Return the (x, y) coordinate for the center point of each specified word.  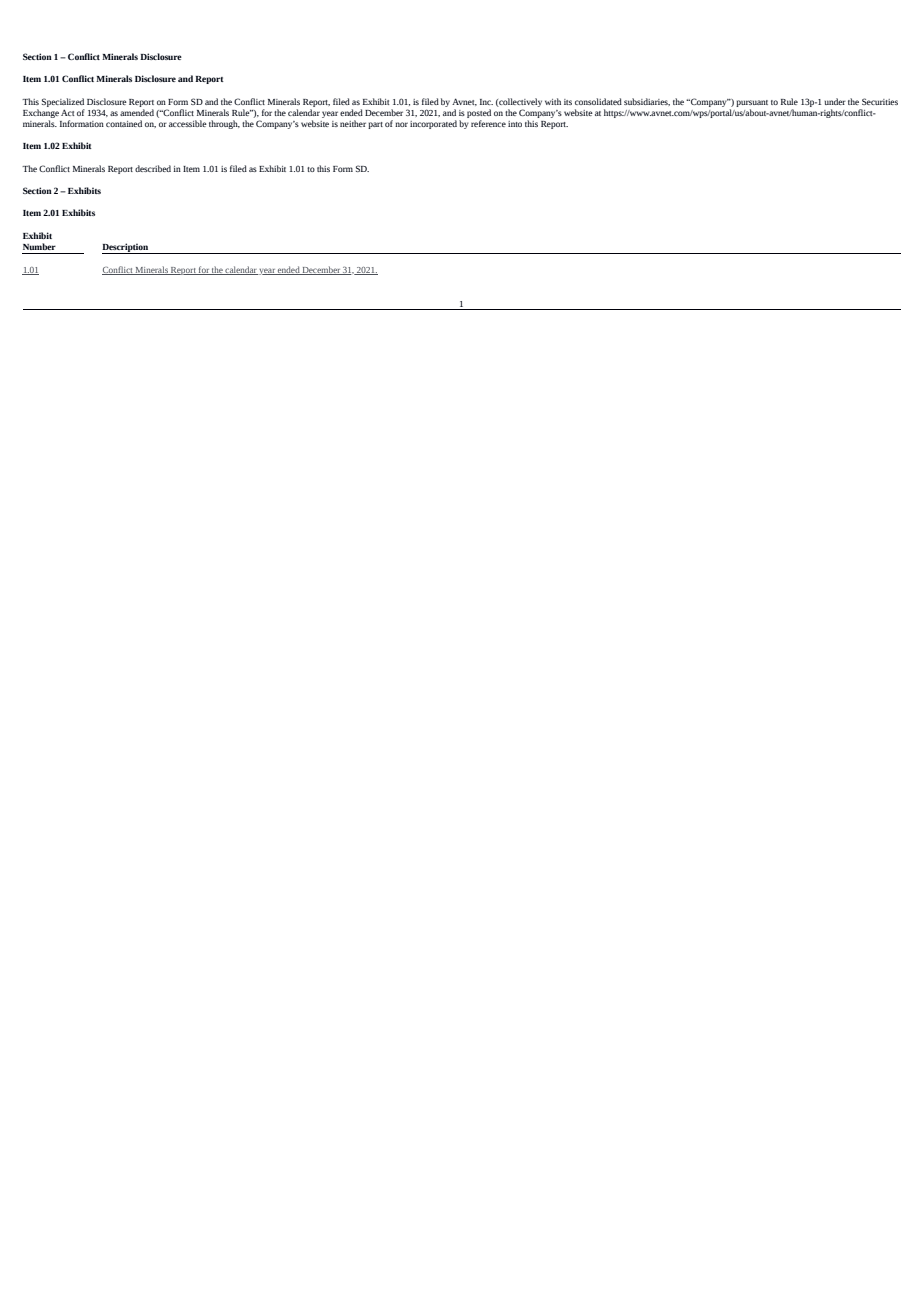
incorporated (433, 124)
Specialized (63, 102)
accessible (188, 123)
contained (124, 123)
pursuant (752, 103)
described (153, 168)
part (375, 125)
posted (479, 113)
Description (126, 248)
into (515, 124)
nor (401, 124)
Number (39, 246)
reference (488, 123)
